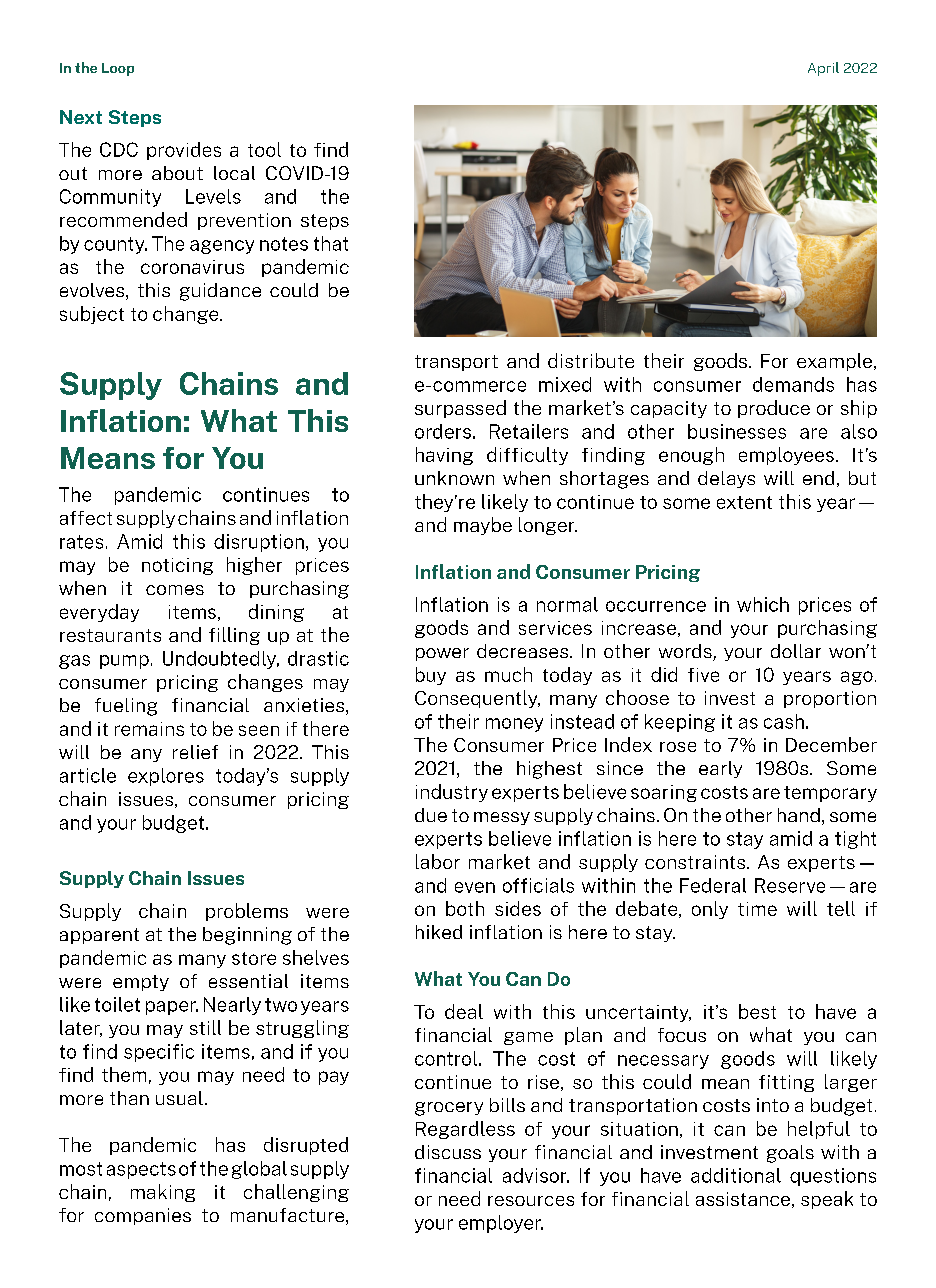 The image size is (936, 1288). What do you see at coordinates (163, 1193) in the screenshot?
I see `making` at bounding box center [163, 1193].
